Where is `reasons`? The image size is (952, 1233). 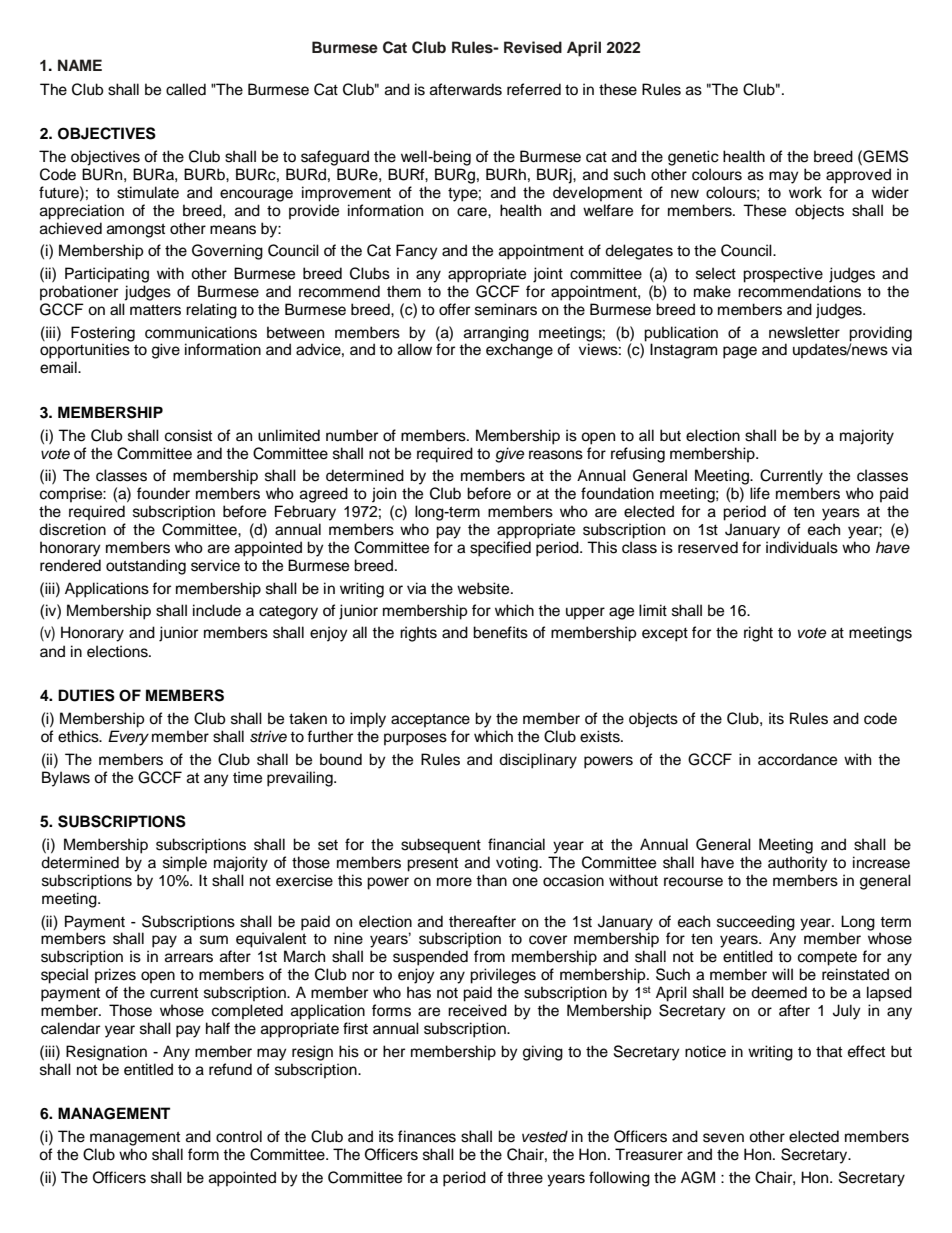 reasons is located at coordinates (556, 455).
